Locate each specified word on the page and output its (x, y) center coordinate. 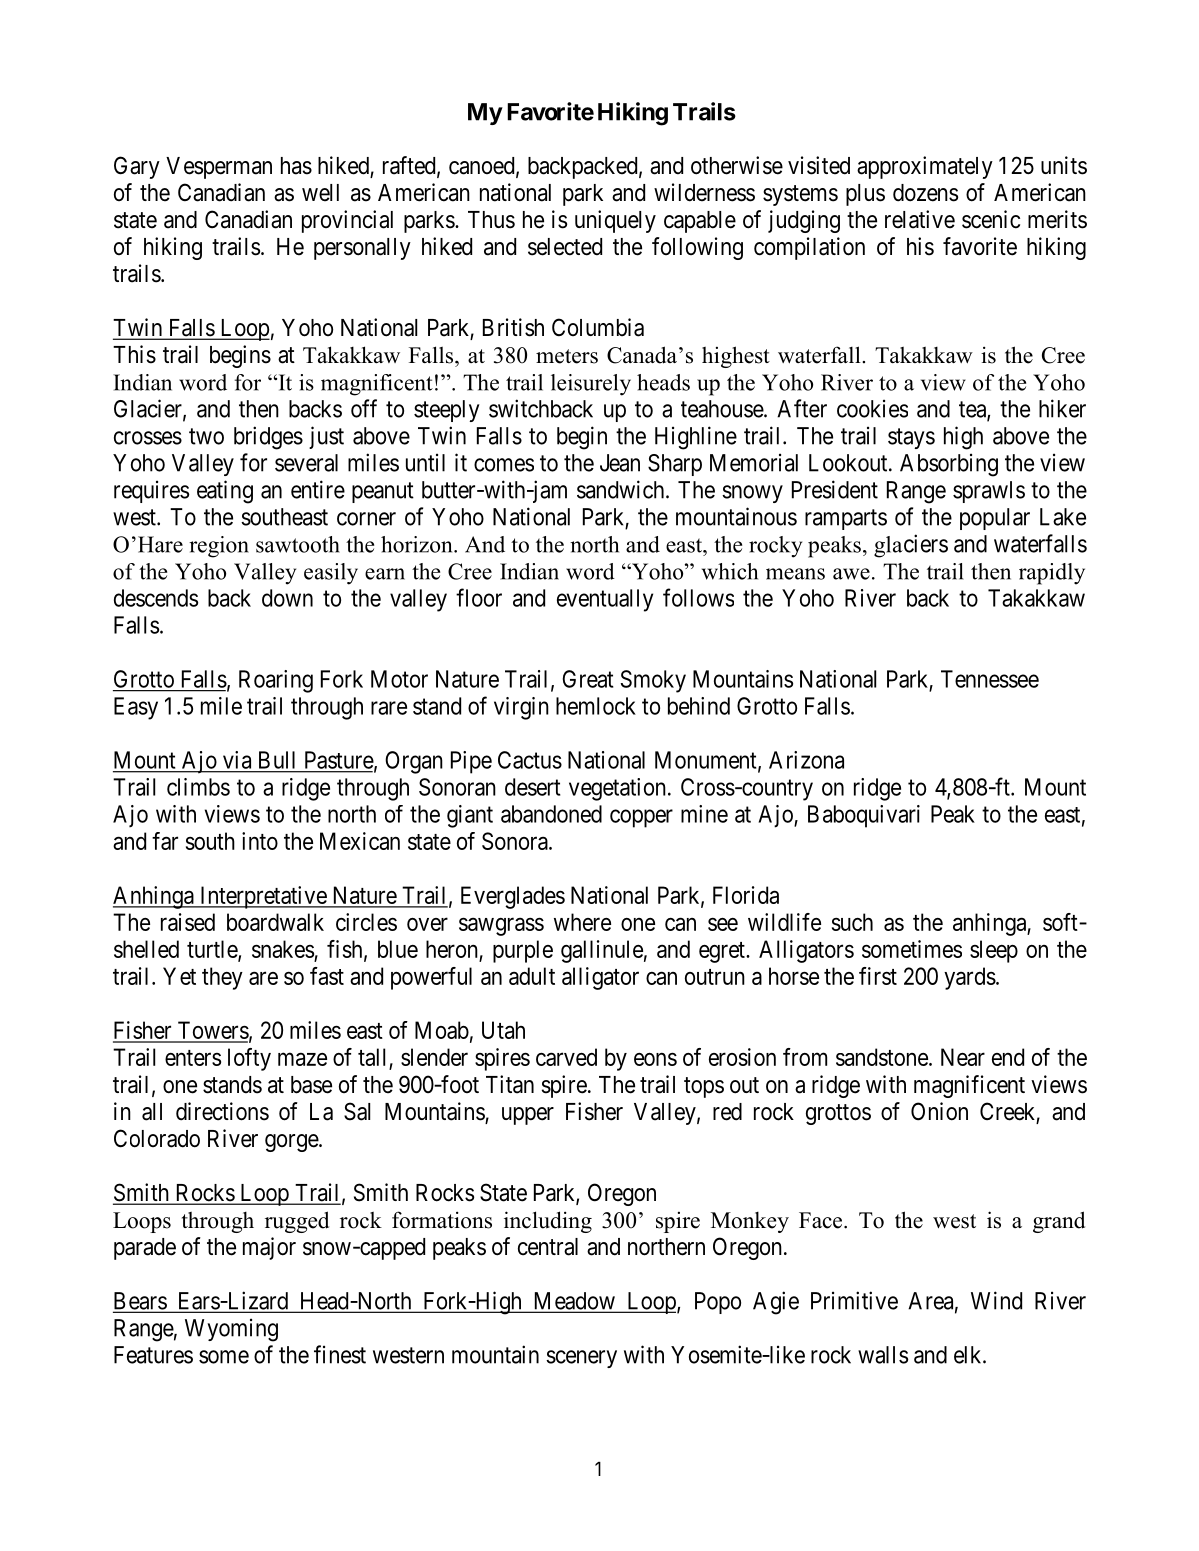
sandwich (622, 489)
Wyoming (231, 1330)
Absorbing (949, 465)
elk (969, 1355)
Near (963, 1057)
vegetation (617, 789)
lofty (249, 1059)
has (296, 166)
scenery (581, 1359)
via (237, 760)
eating (225, 492)
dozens (925, 193)
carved (566, 1057)
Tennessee (990, 679)
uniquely (615, 221)
